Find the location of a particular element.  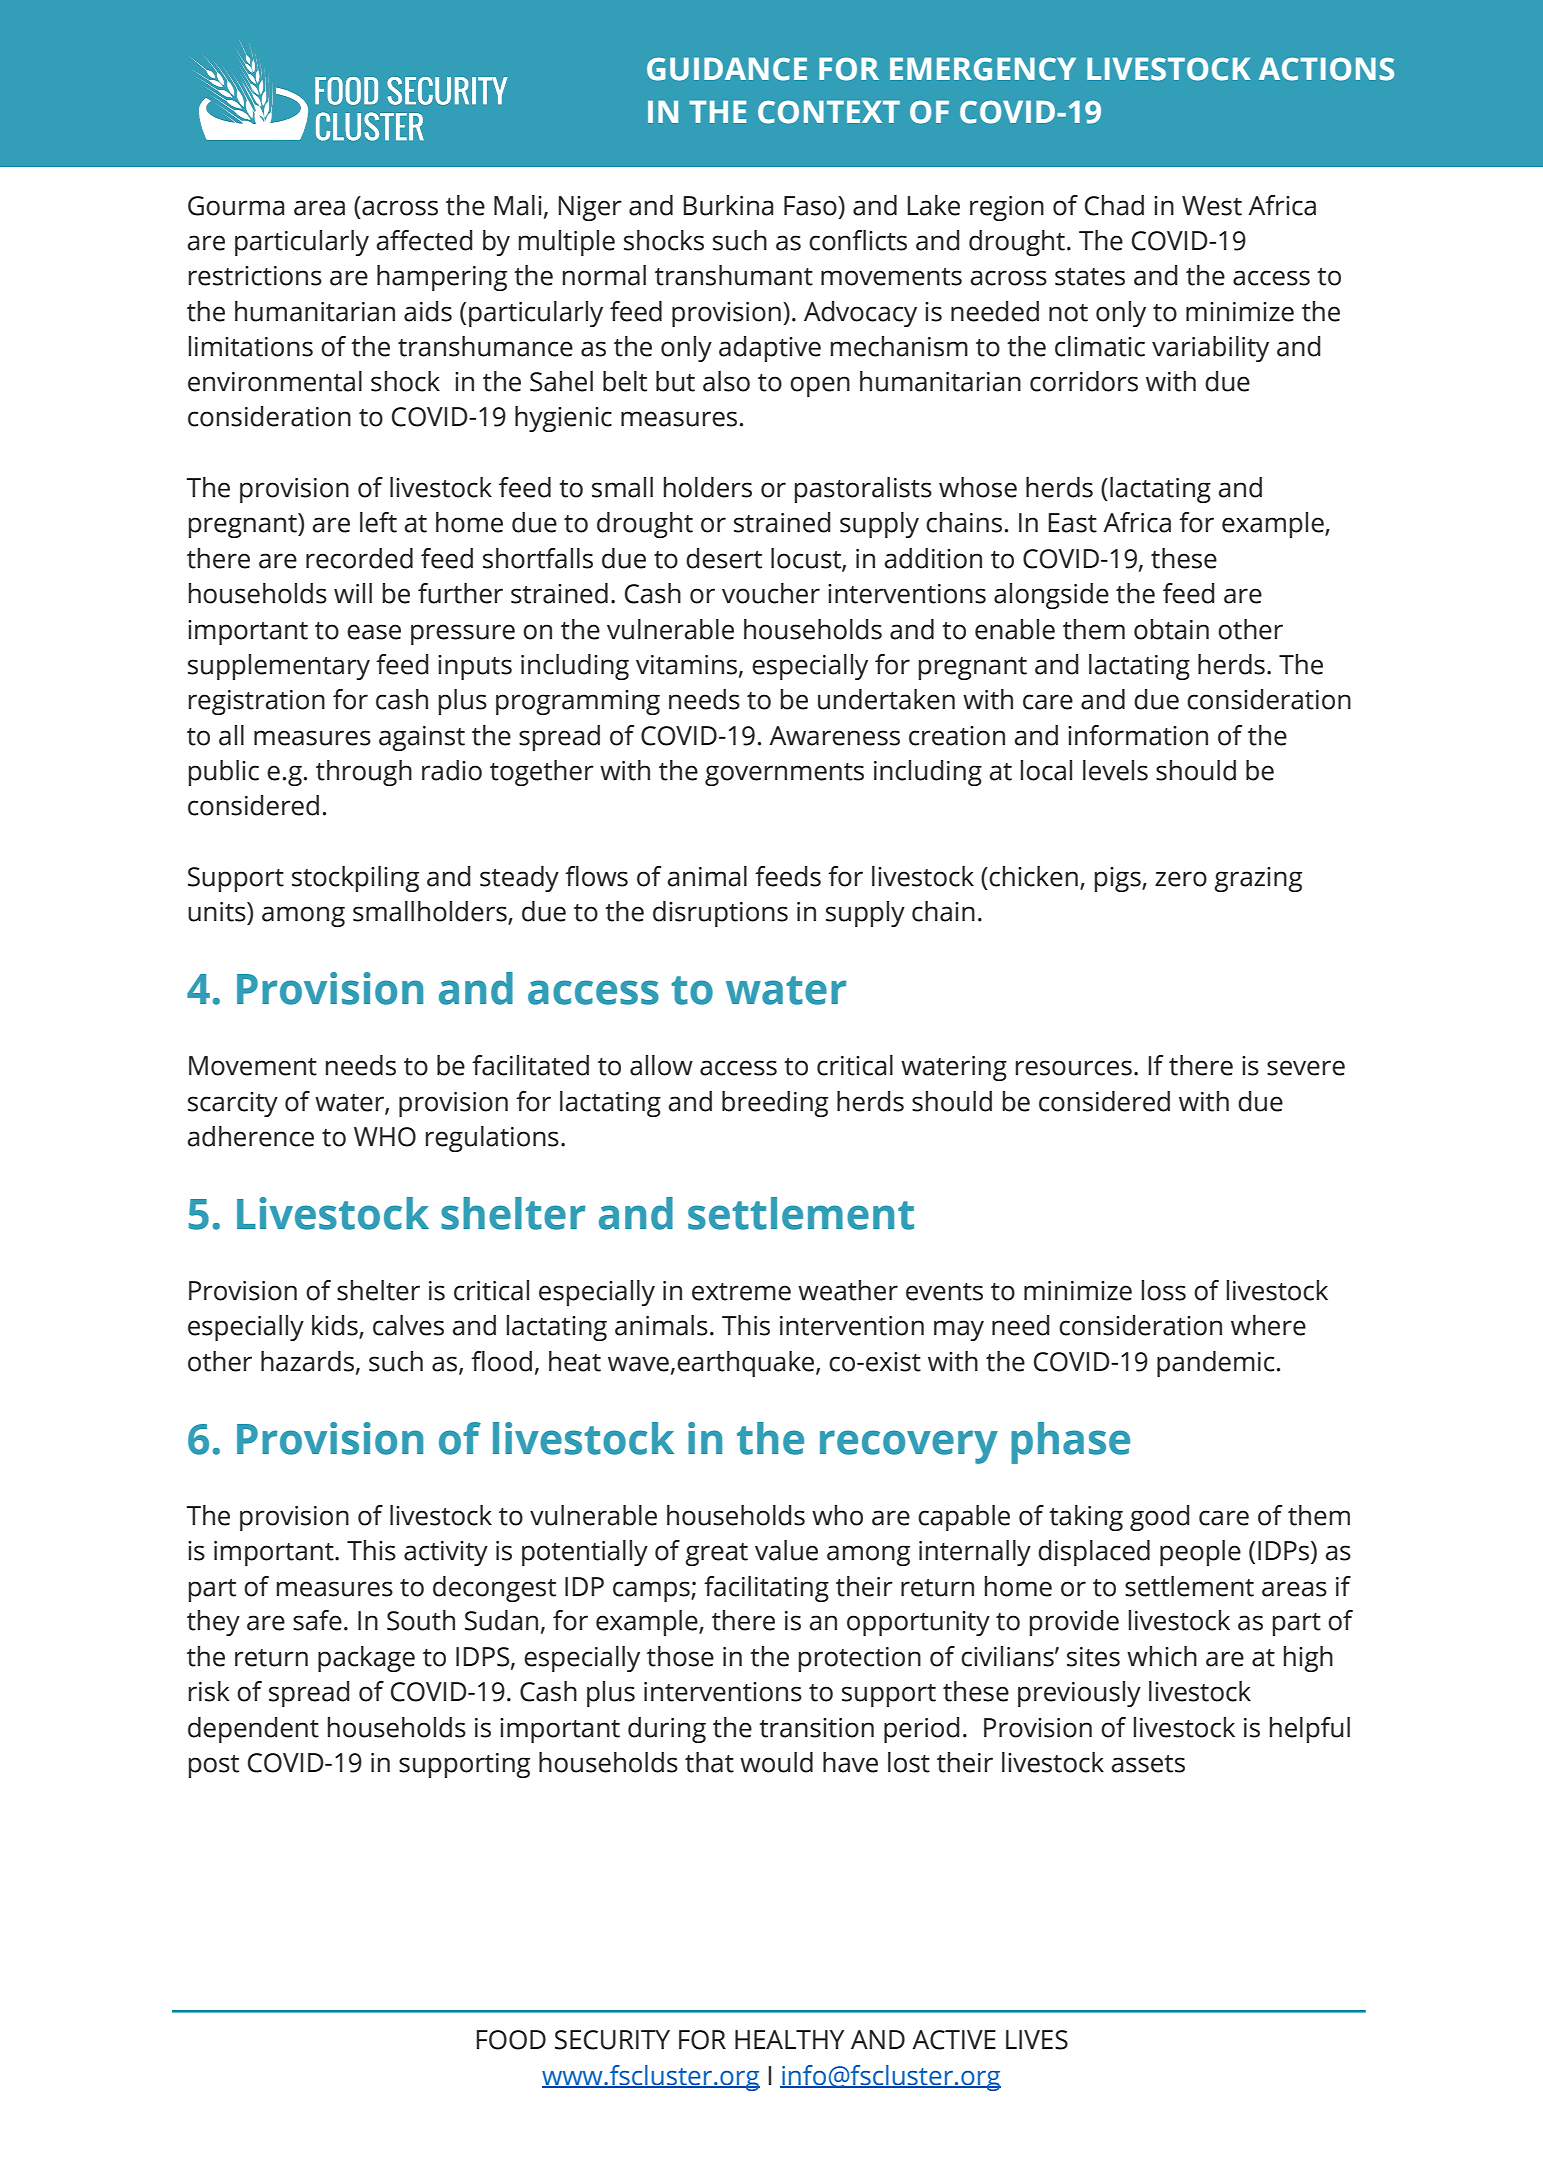

West is located at coordinates (1212, 206).
